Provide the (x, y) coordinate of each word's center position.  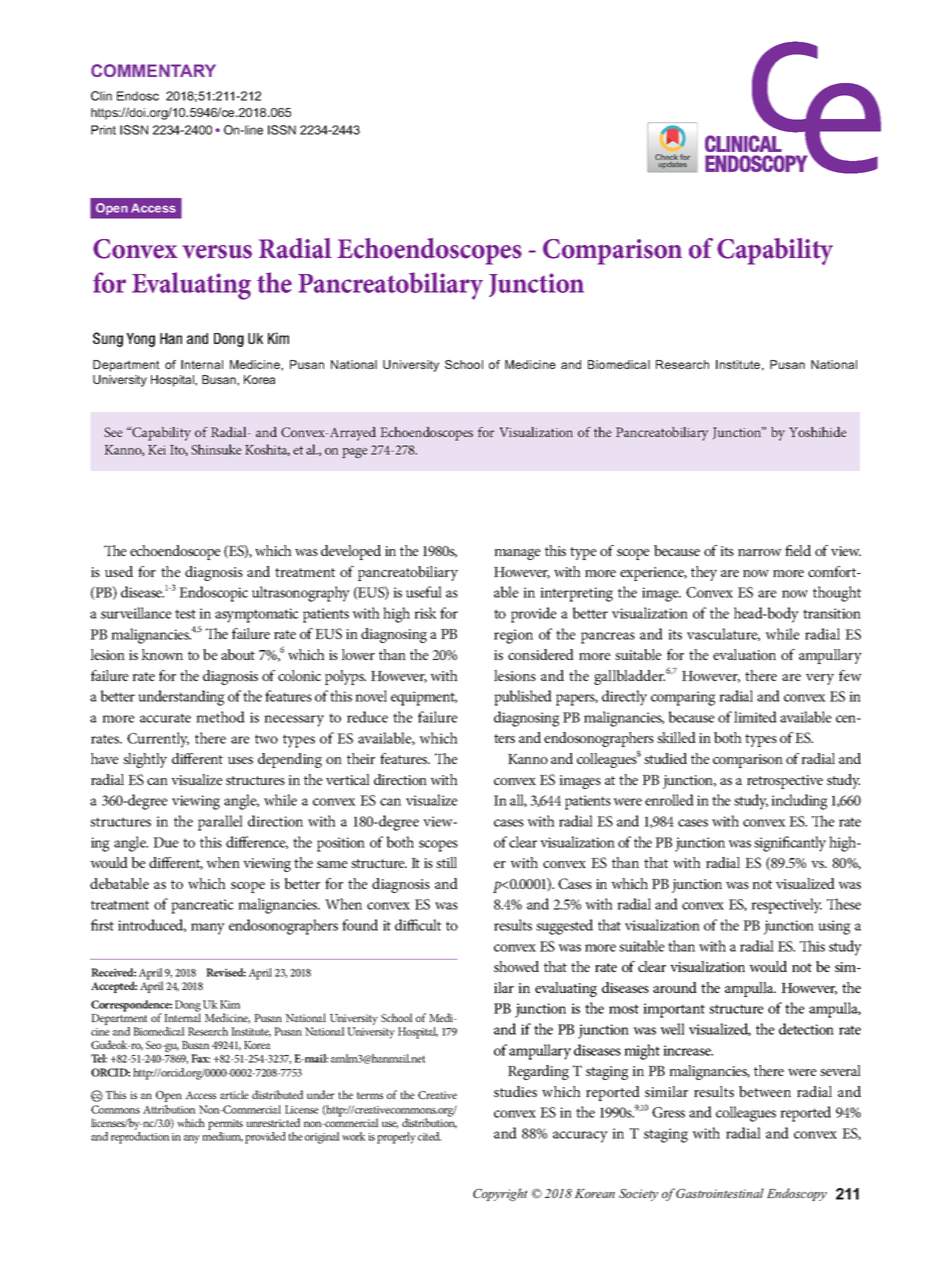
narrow (760, 552)
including (799, 802)
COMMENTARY (153, 70)
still (446, 862)
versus (217, 252)
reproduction (140, 1138)
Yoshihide (818, 432)
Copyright (500, 1194)
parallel (220, 823)
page (354, 453)
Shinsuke (216, 449)
